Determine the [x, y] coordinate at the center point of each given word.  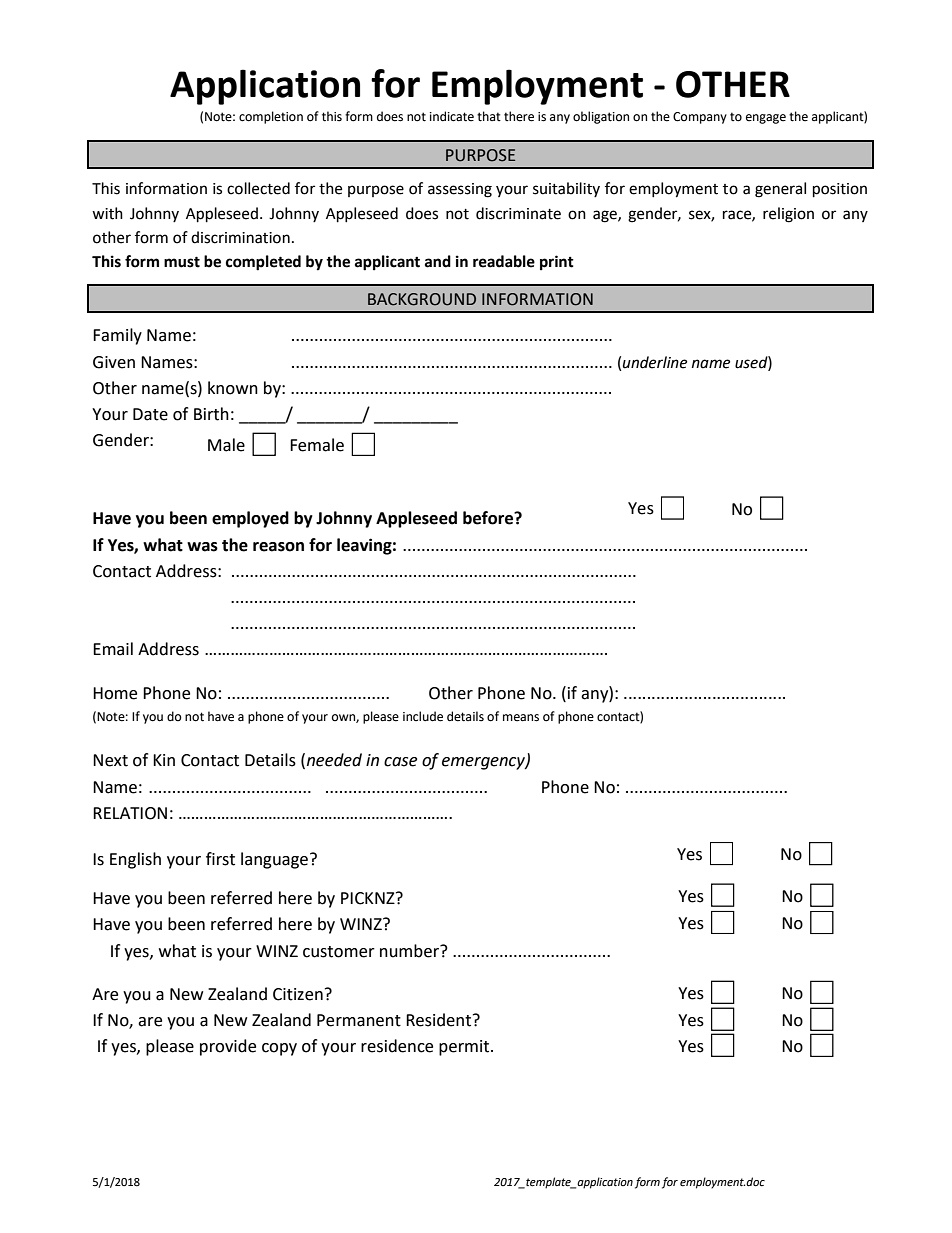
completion [271, 117]
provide [228, 1047]
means [521, 718]
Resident [440, 1020]
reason [278, 547]
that [489, 116]
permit [465, 1048]
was [202, 547]
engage [766, 119]
